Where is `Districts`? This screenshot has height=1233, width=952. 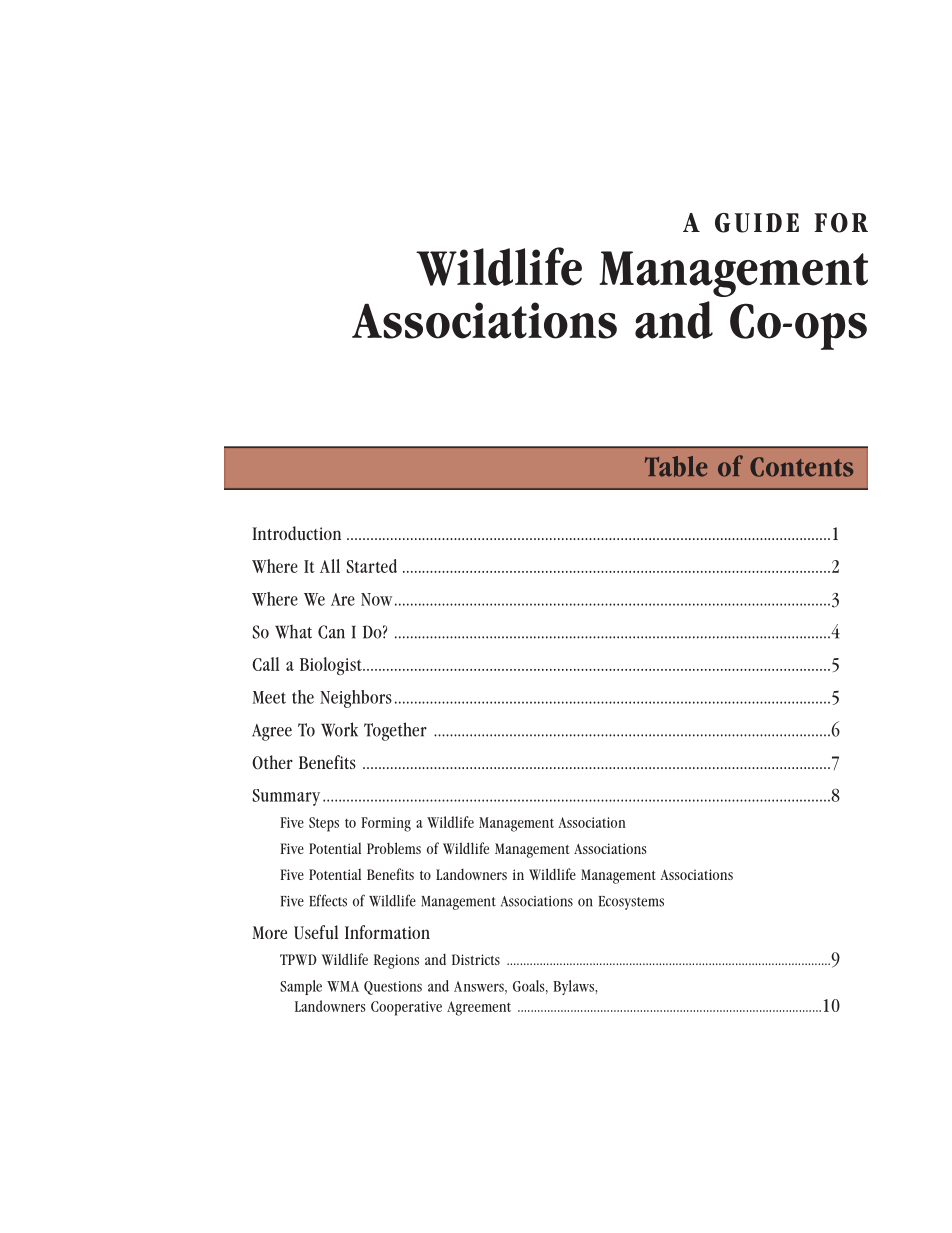 Districts is located at coordinates (476, 959).
